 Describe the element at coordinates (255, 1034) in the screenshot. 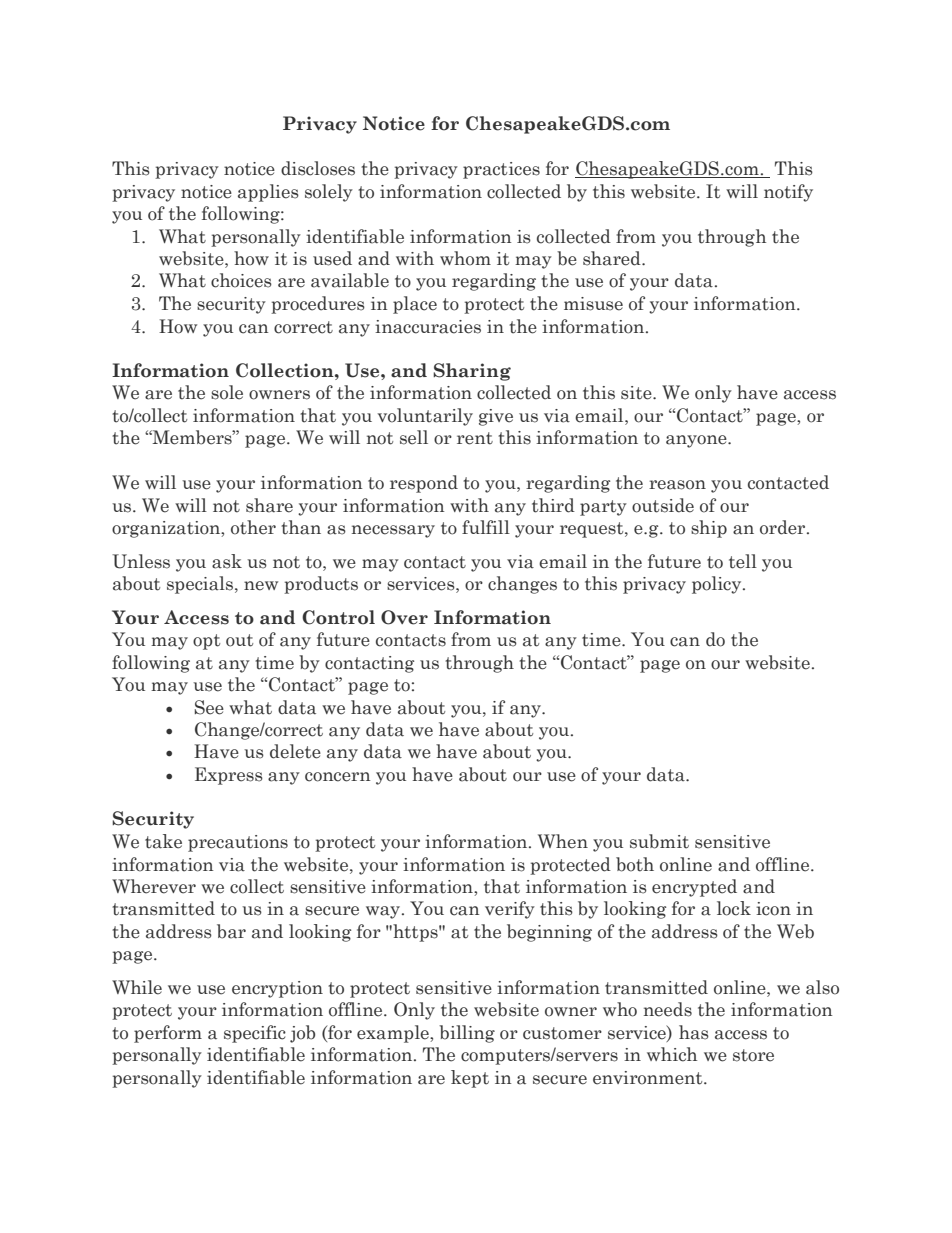

I see `specific` at that location.
